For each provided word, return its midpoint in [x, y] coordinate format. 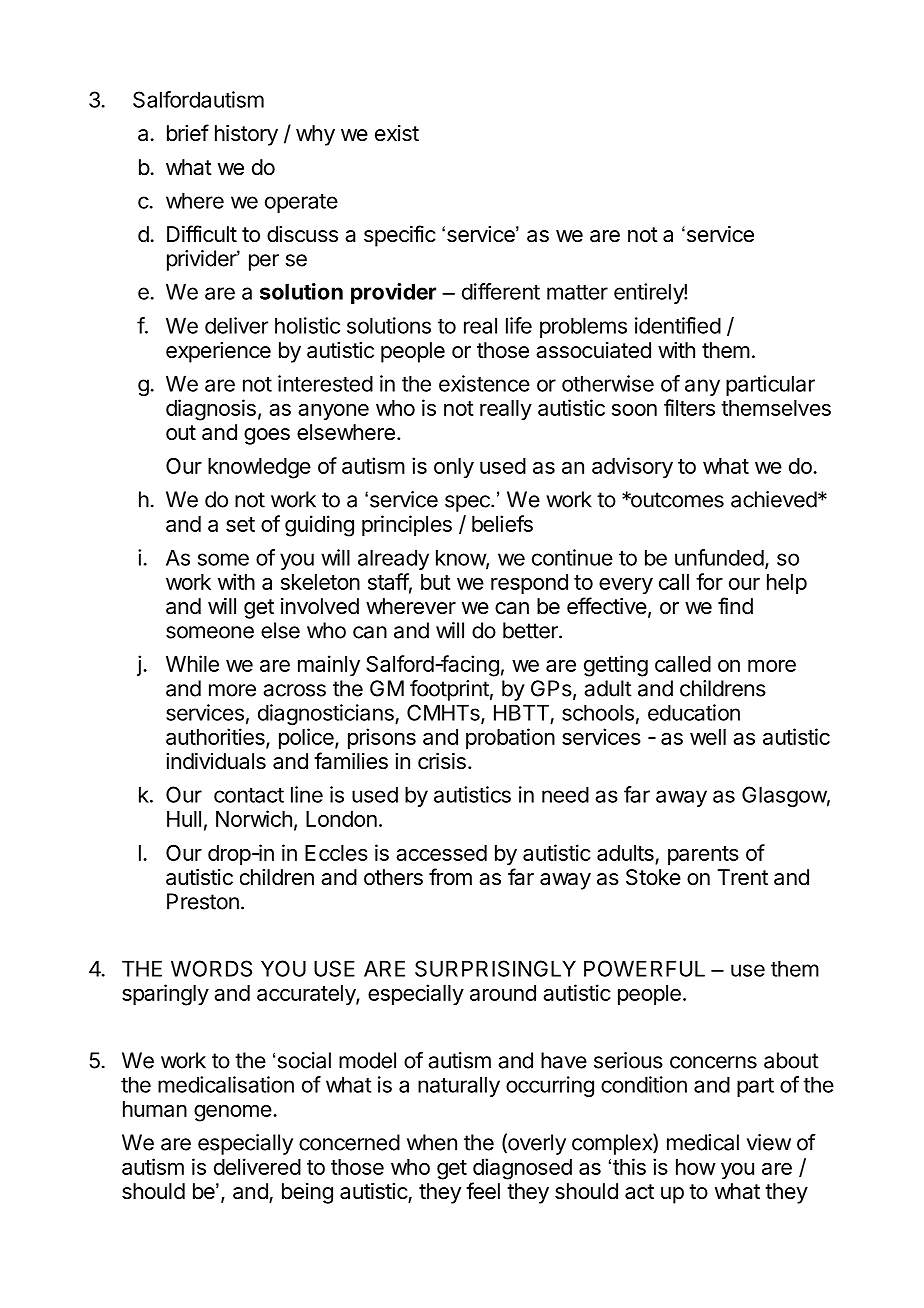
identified [678, 325]
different [501, 291]
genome [233, 1113]
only [454, 468]
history [246, 135]
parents [703, 855]
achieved [774, 499]
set [240, 524]
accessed [441, 853]
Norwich [254, 818]
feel [483, 1191]
